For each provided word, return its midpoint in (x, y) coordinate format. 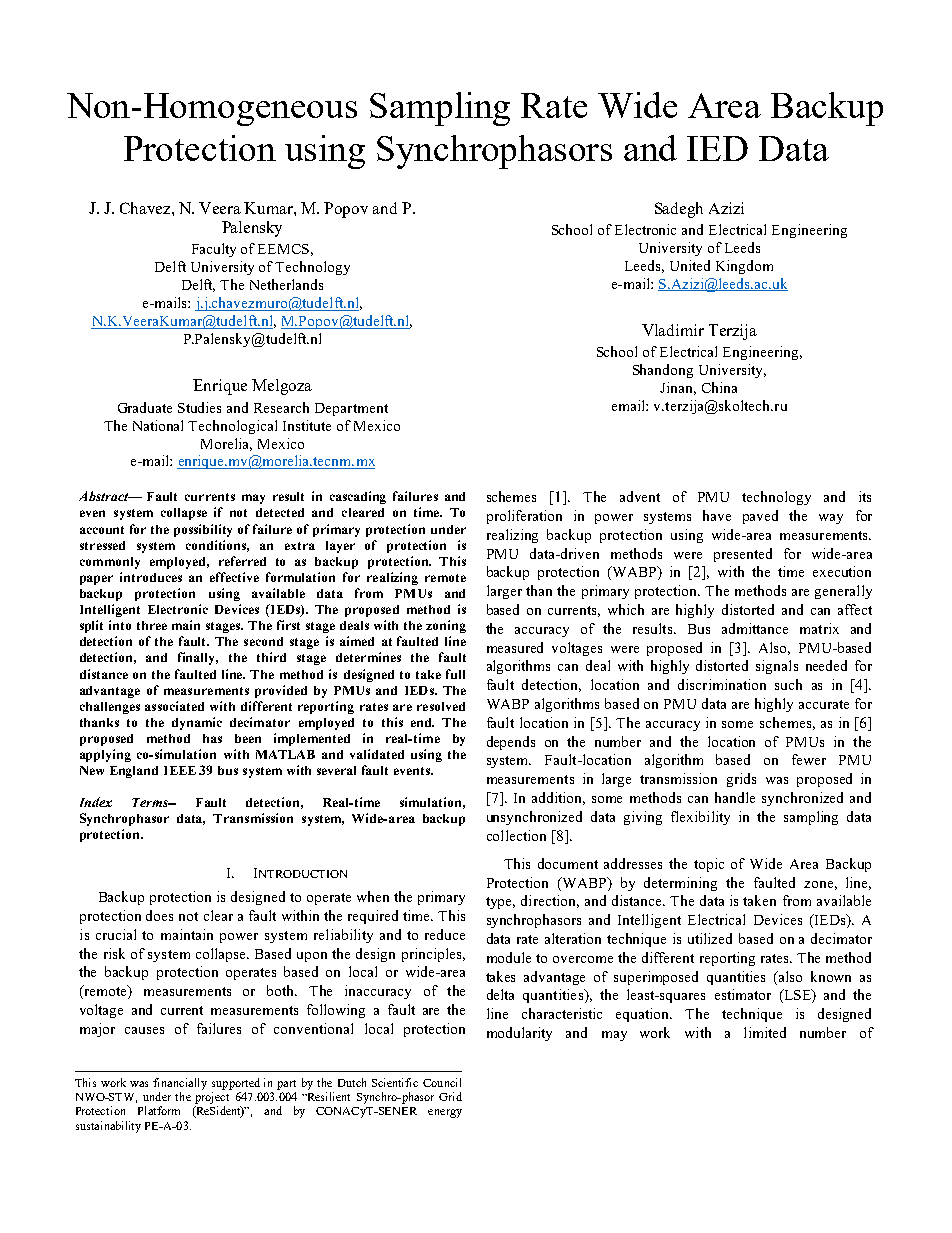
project (212, 1098)
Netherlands (286, 284)
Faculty (214, 250)
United (690, 265)
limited (765, 1032)
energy (445, 1113)
